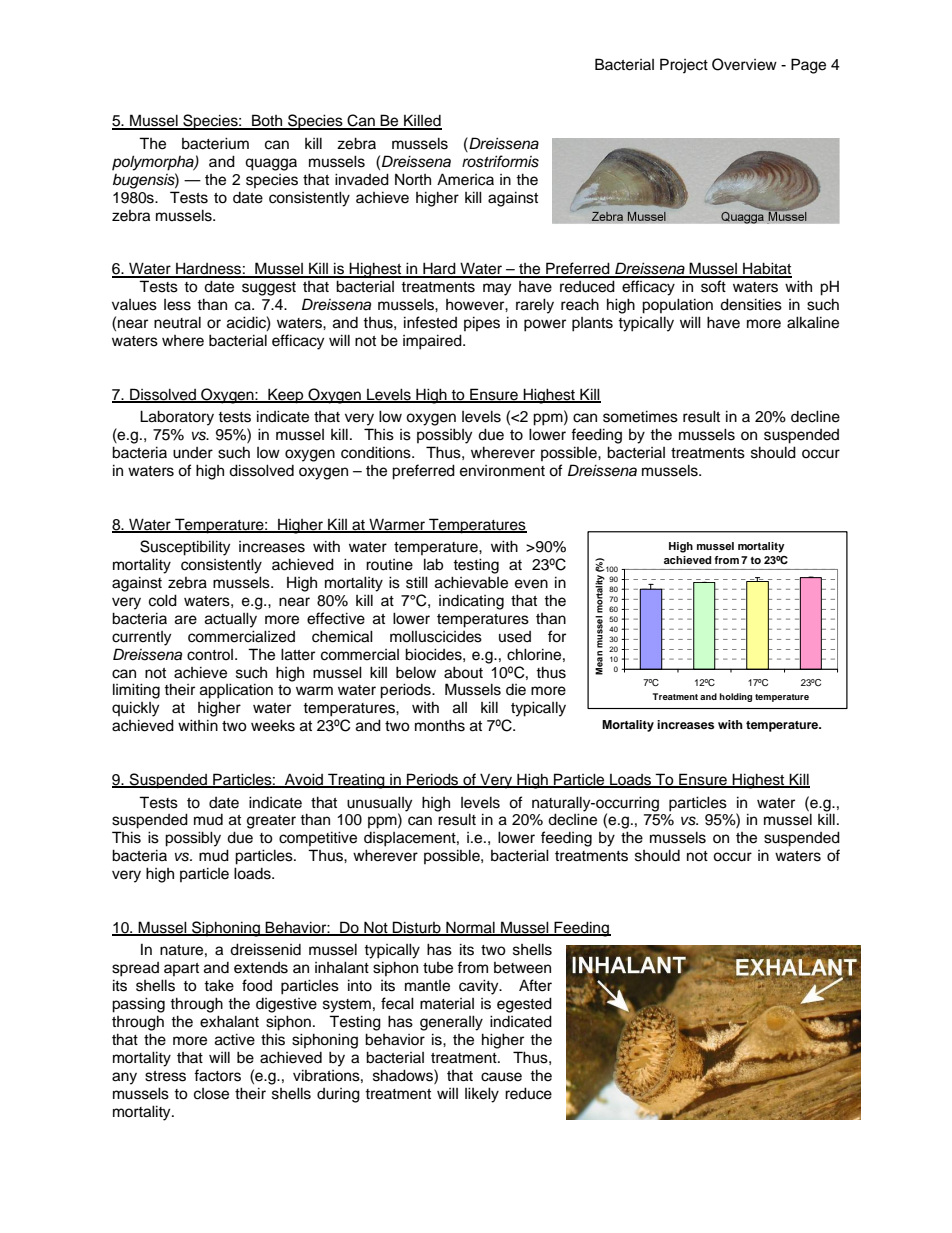 The height and width of the screenshot is (1233, 952). Describe the element at coordinates (185, 548) in the screenshot. I see `Susceptibility` at that location.
